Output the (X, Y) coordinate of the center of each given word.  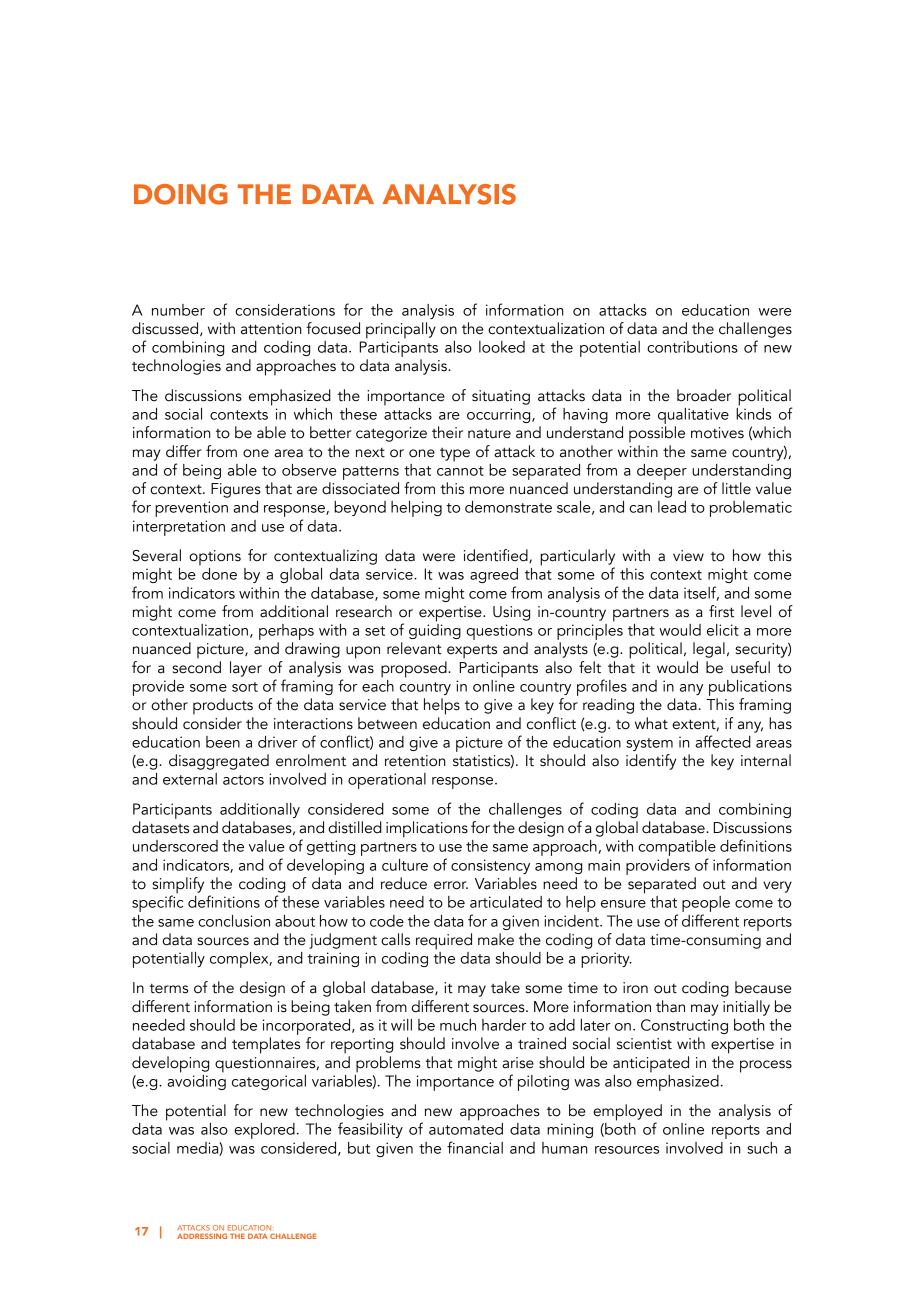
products (223, 706)
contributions (692, 347)
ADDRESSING (202, 1236)
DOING (181, 194)
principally (401, 330)
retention (415, 761)
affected (723, 741)
